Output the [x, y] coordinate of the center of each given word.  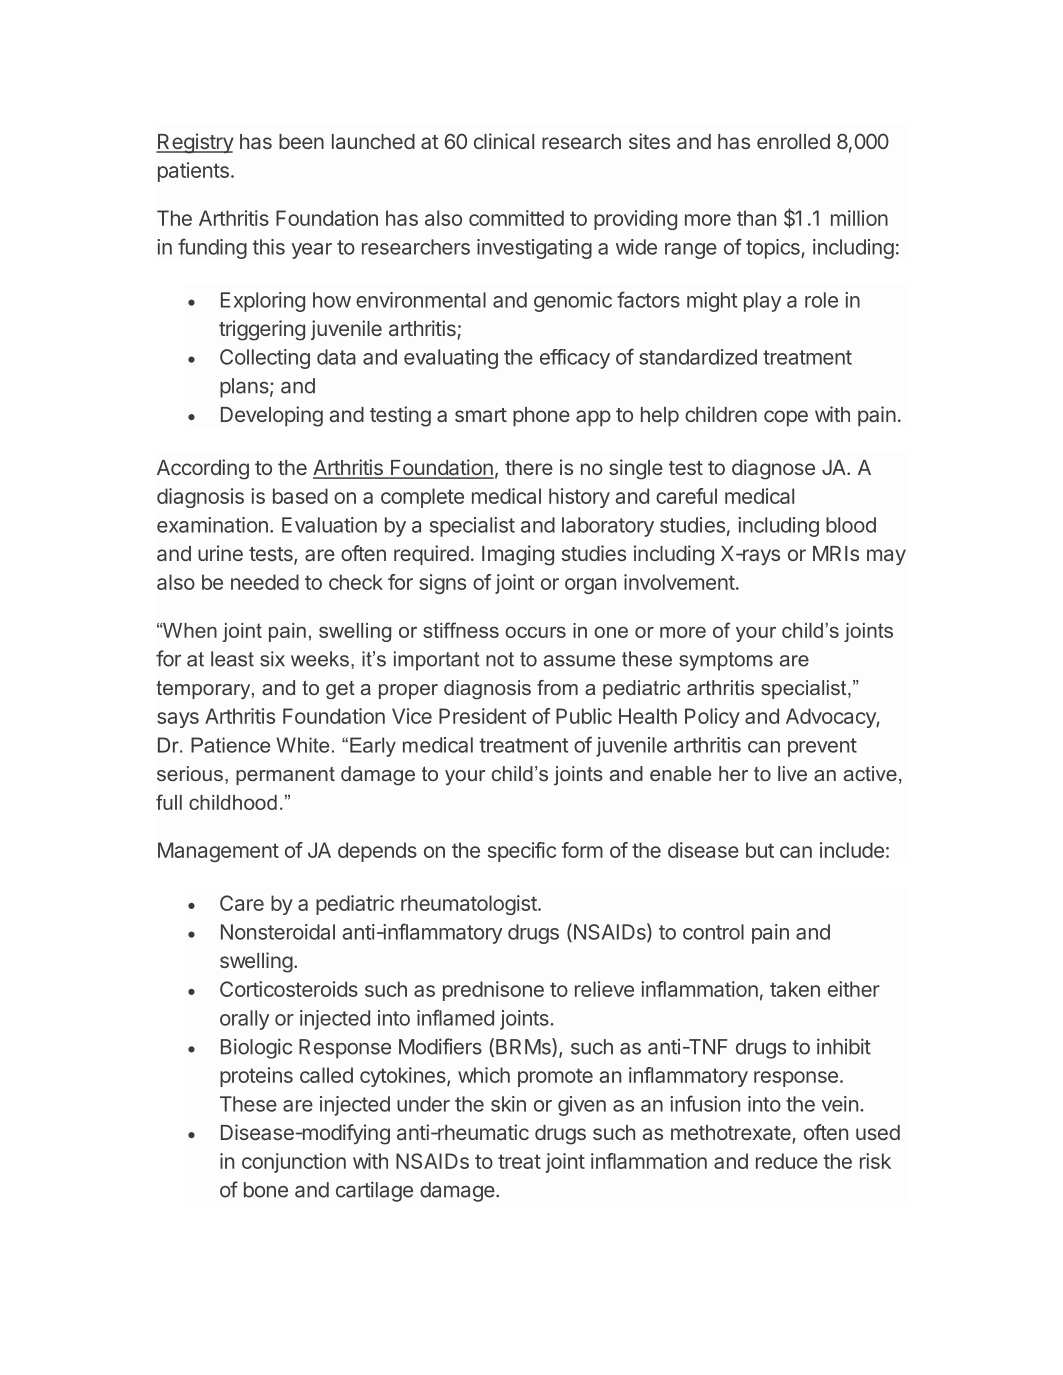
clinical [504, 141]
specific [522, 852]
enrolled [793, 141]
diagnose [773, 469]
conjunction [294, 1163]
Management [218, 852]
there [529, 467]
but [760, 850]
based [300, 496]
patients [193, 172]
